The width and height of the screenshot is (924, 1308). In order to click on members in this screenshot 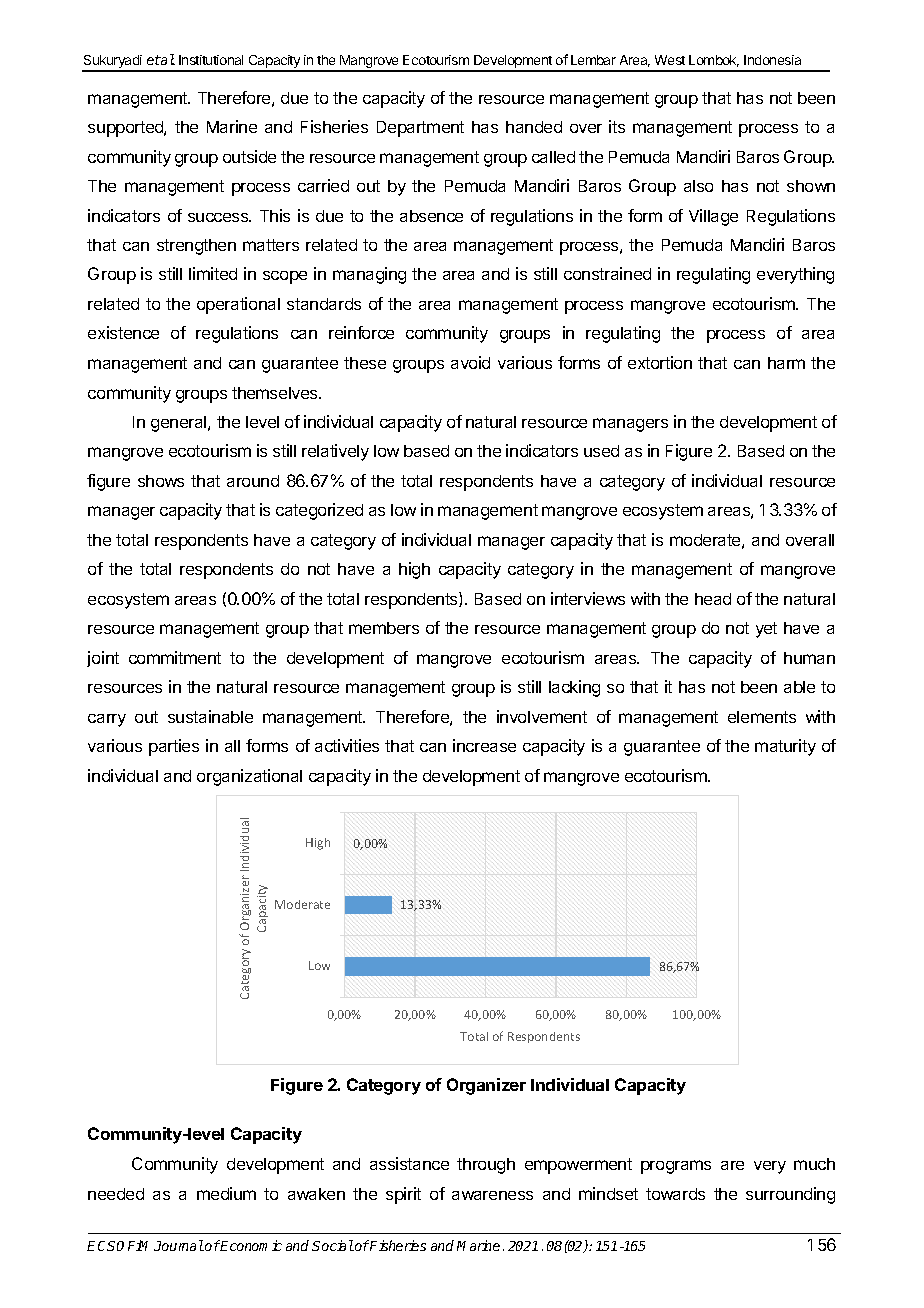, I will do `click(384, 628)`.
